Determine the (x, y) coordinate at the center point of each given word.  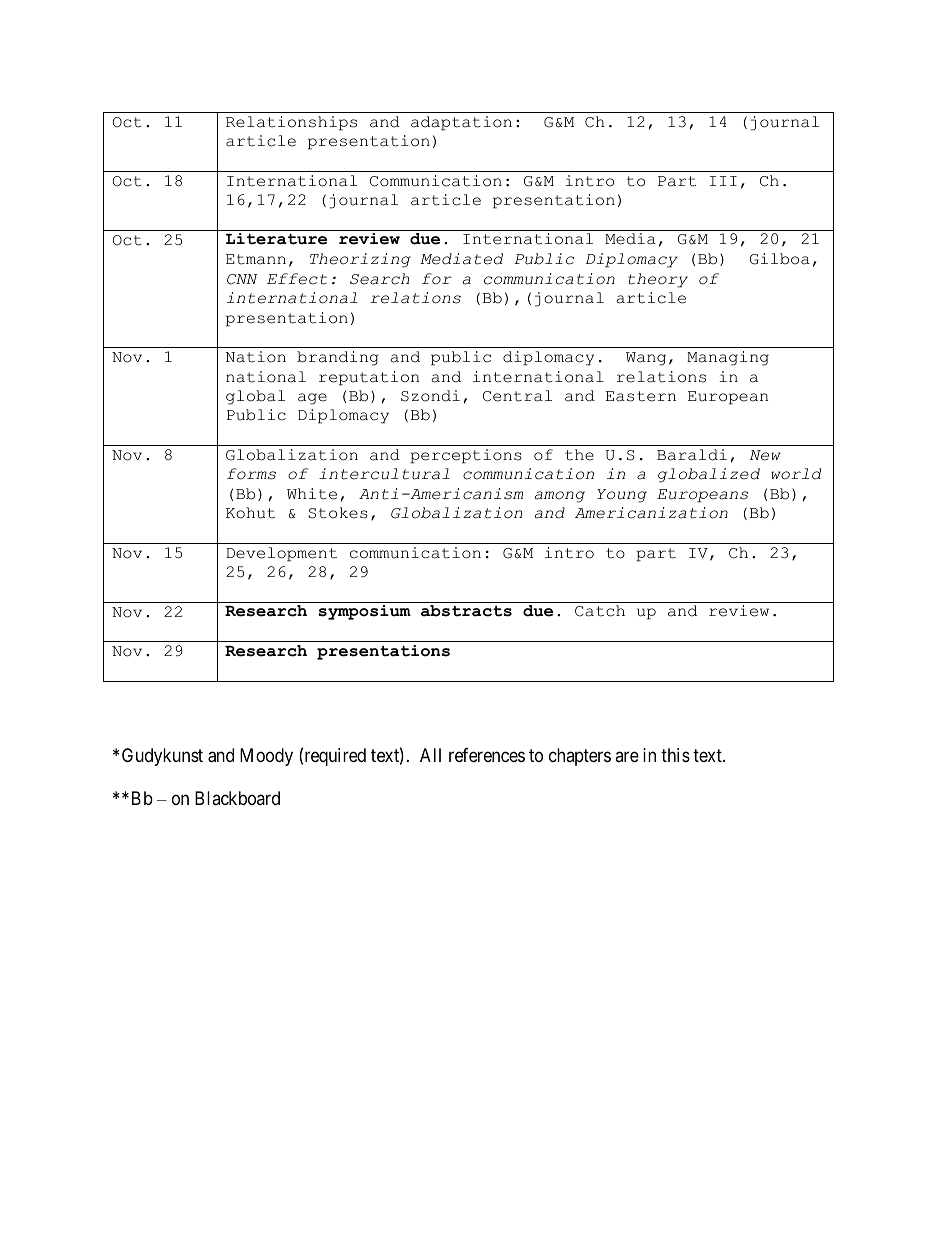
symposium (364, 612)
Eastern (641, 396)
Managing (728, 358)
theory (658, 280)
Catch (600, 611)
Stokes (338, 513)
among (560, 497)
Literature (276, 239)
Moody (266, 757)
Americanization (651, 513)
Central (517, 396)
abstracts (466, 611)
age (312, 399)
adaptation (461, 123)
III (723, 181)
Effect (297, 279)
